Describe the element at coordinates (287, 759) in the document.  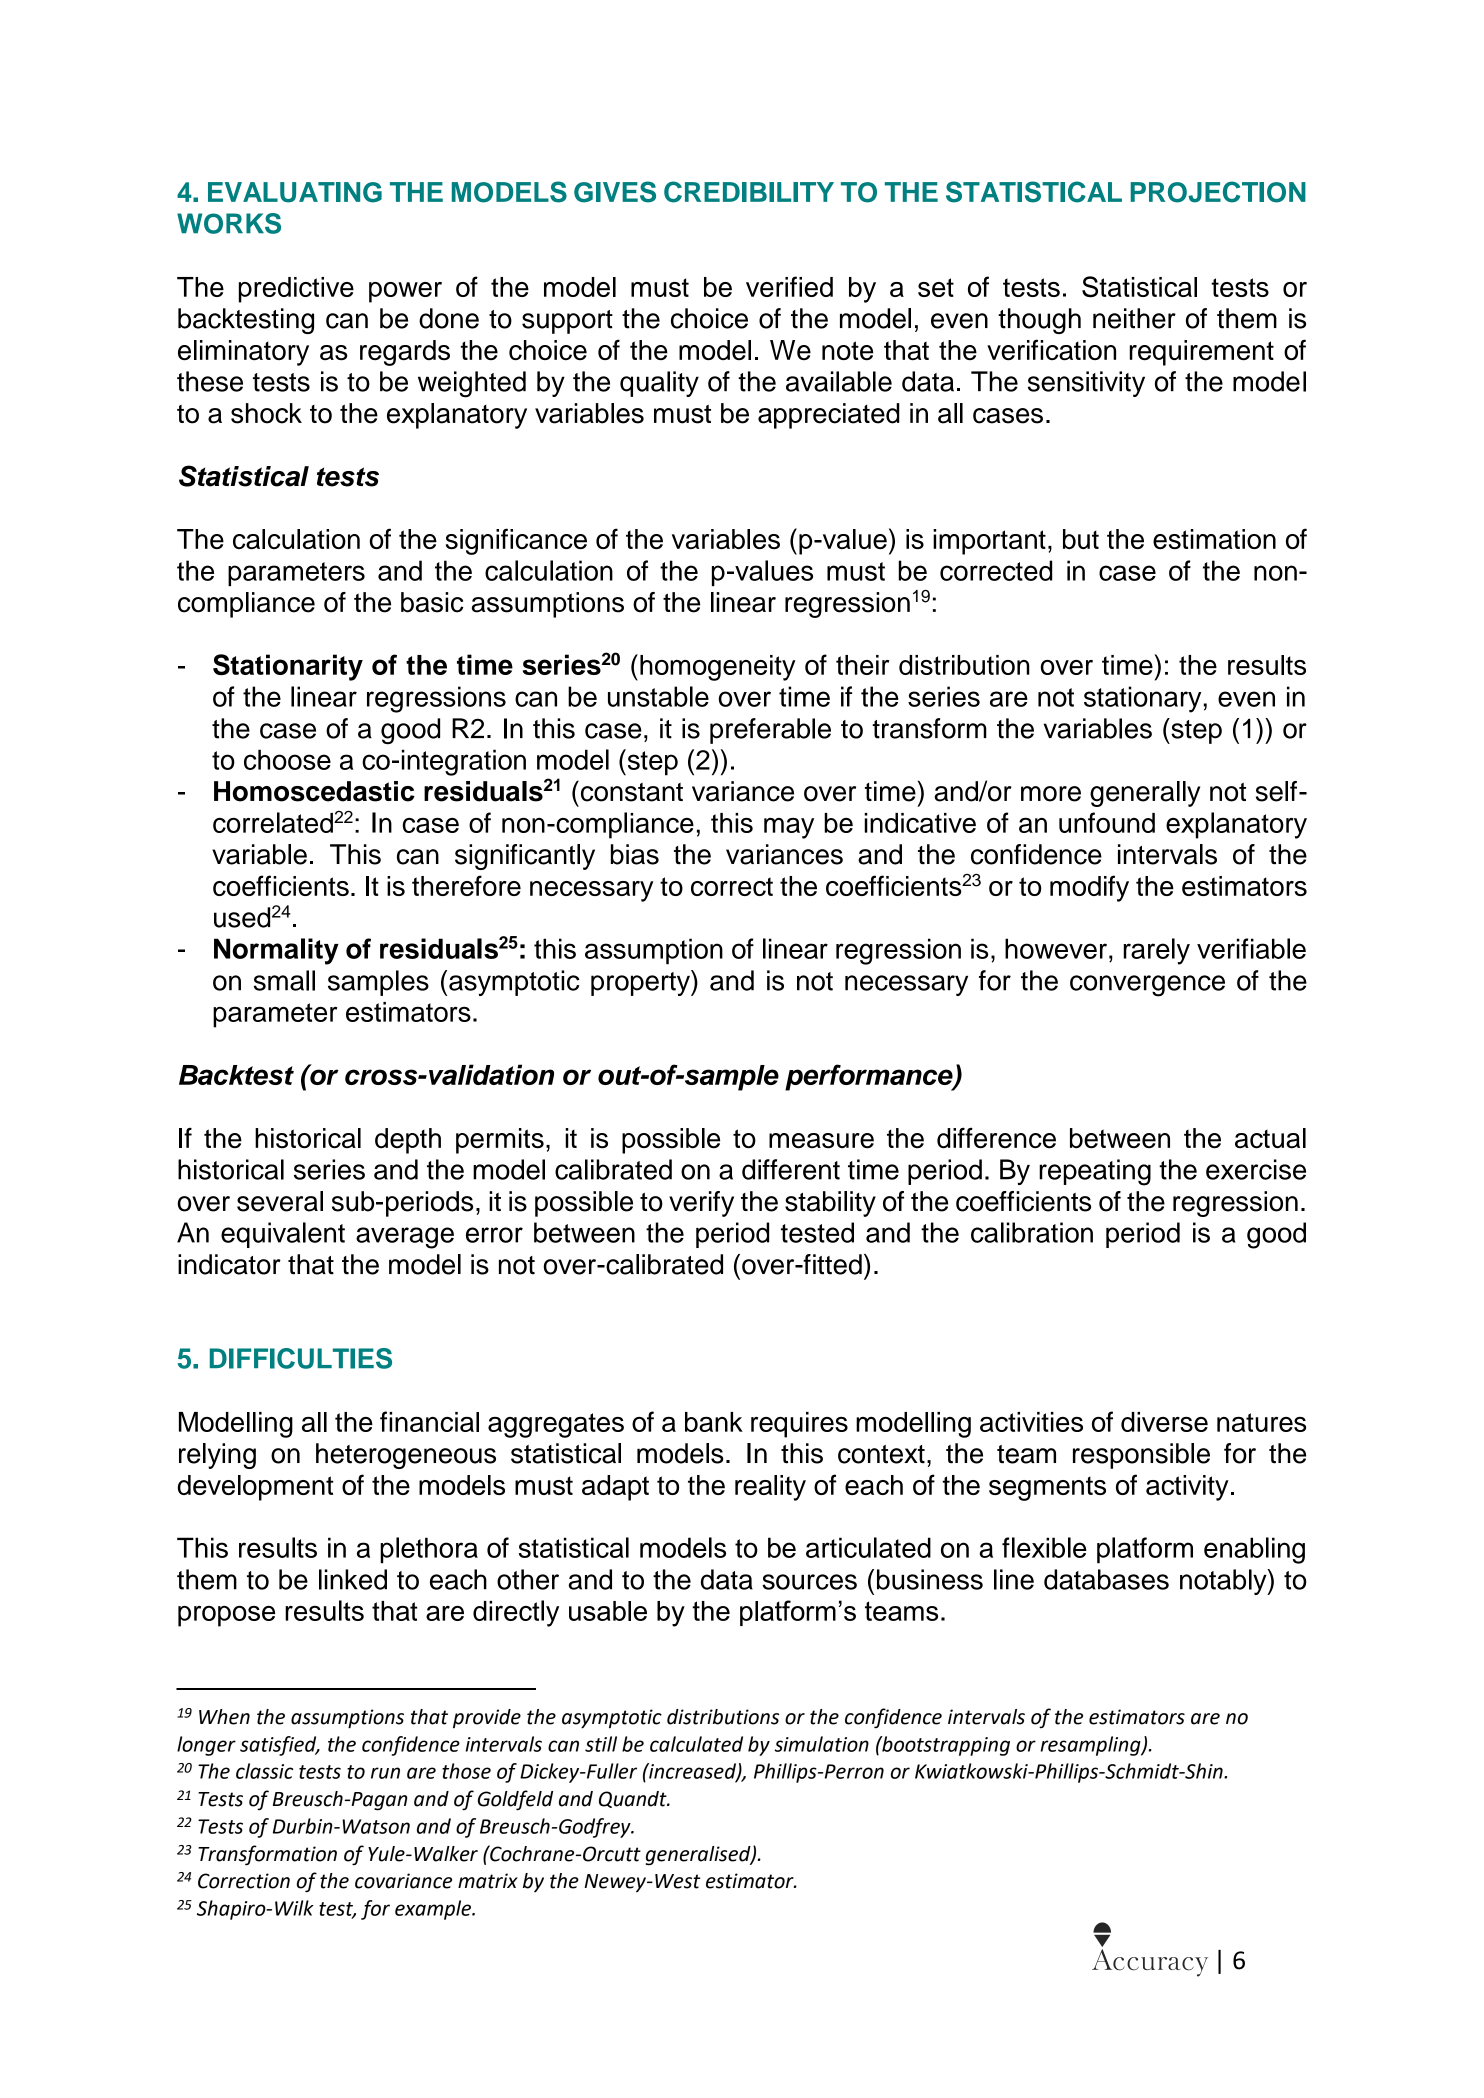
I see `choose` at that location.
